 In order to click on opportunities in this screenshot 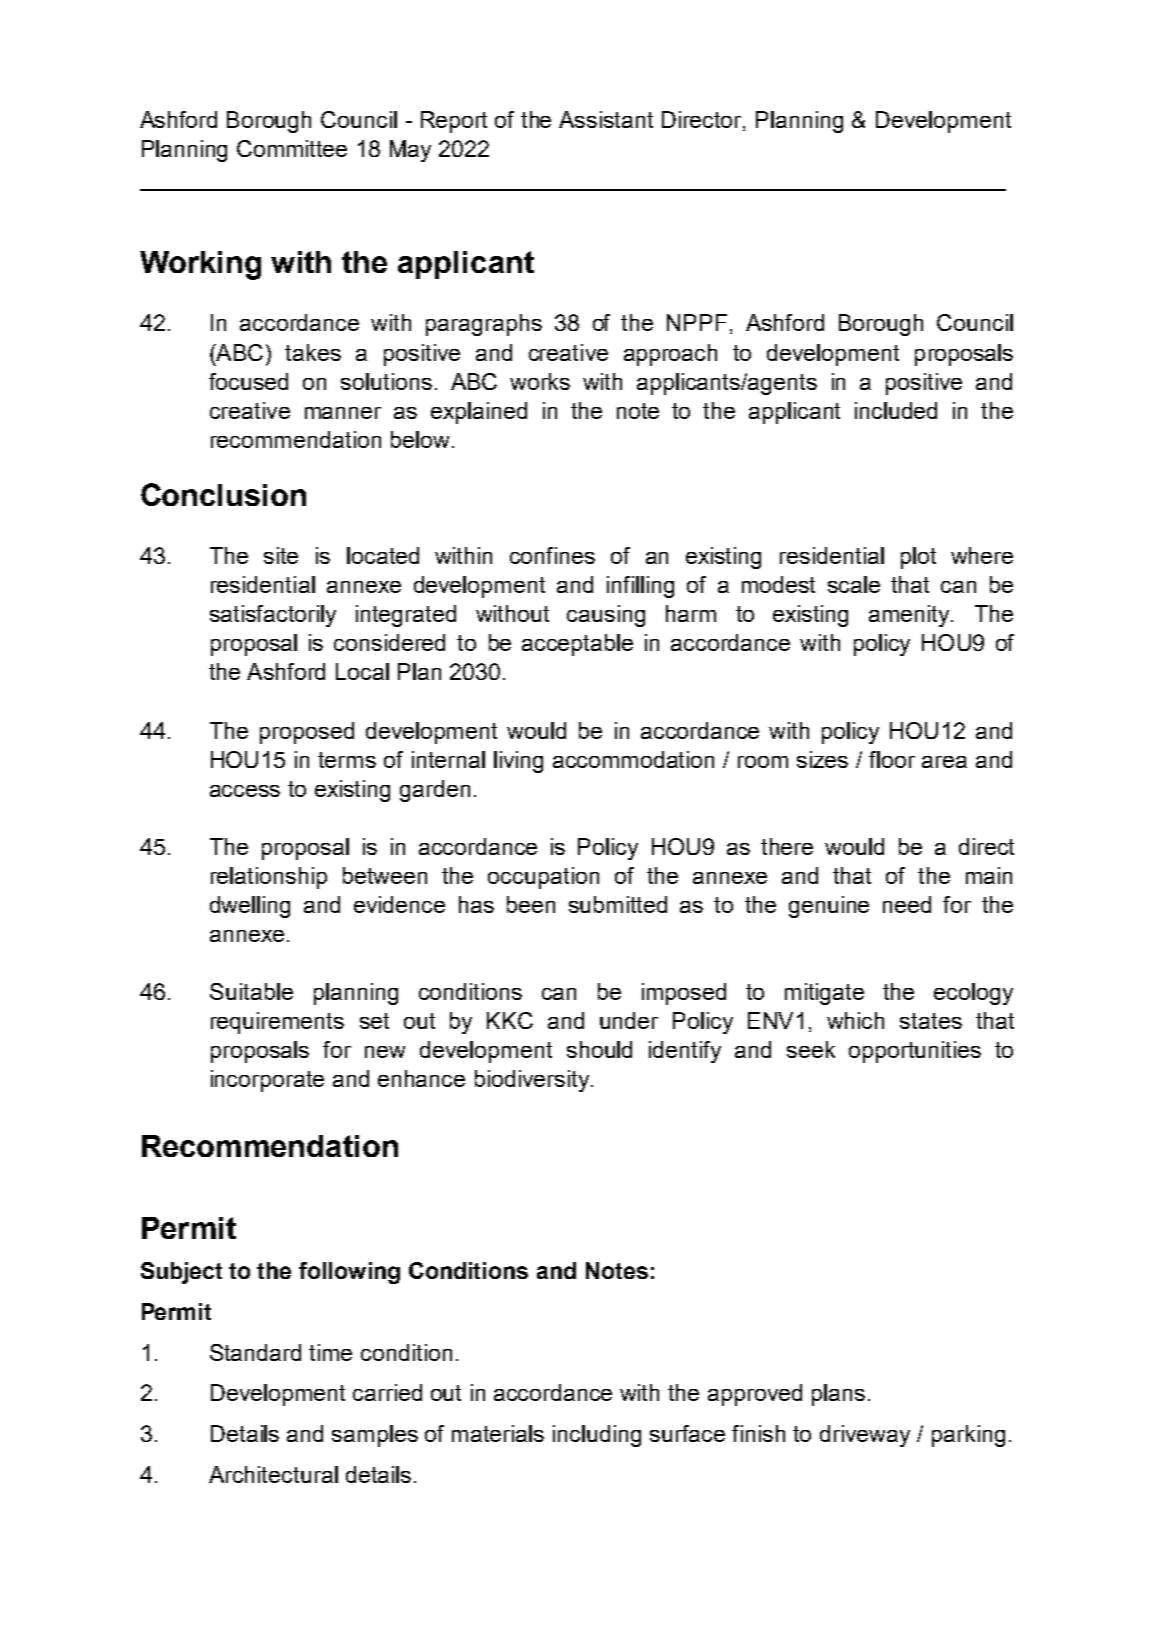, I will do `click(915, 1052)`.
